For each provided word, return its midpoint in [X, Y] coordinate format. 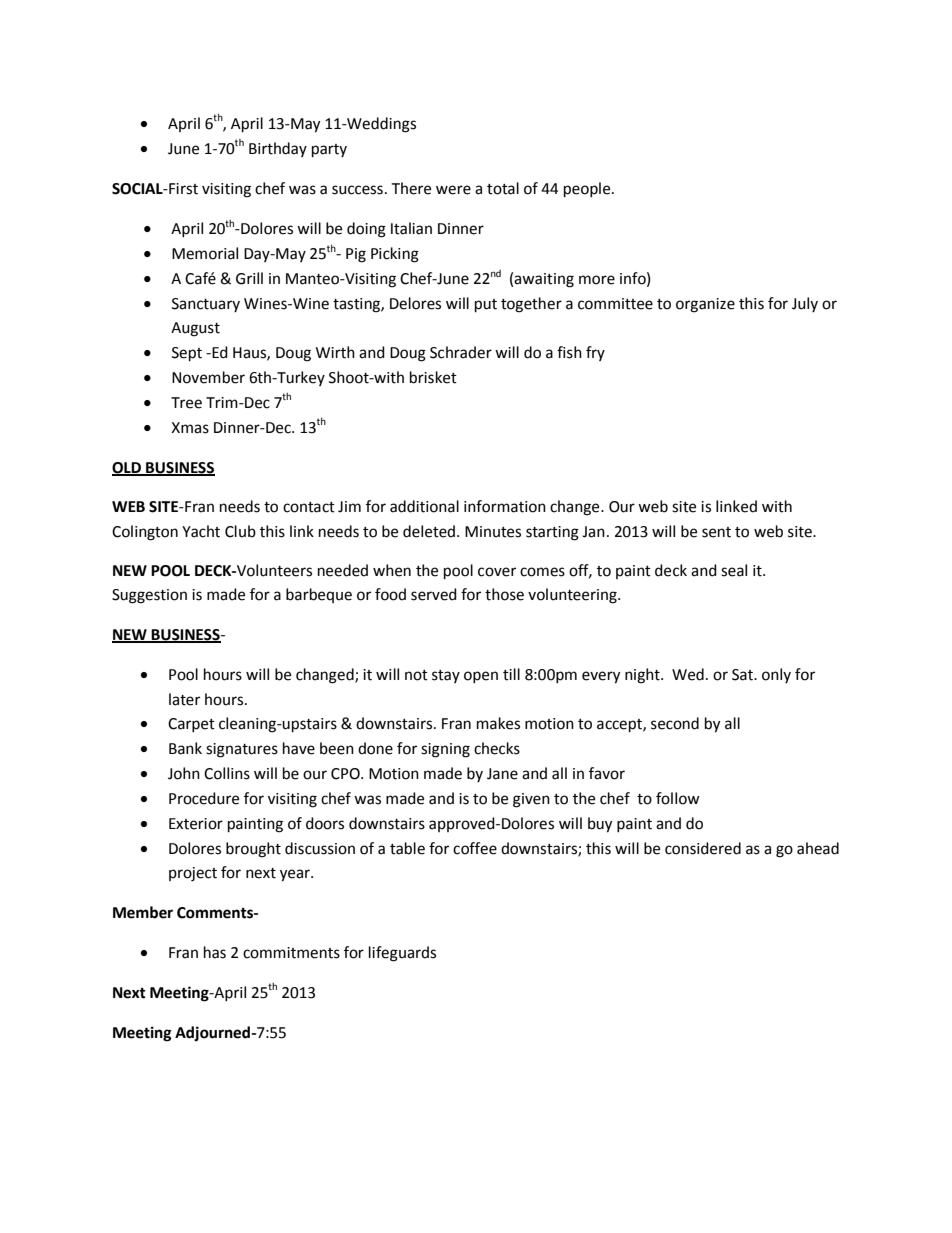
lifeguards [402, 954]
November [208, 377]
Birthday [278, 149]
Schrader [461, 352]
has [215, 952]
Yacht [201, 531]
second [675, 723]
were [453, 190]
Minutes [493, 532]
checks [497, 748]
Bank [185, 748]
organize [705, 305]
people [588, 190]
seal [734, 570]
